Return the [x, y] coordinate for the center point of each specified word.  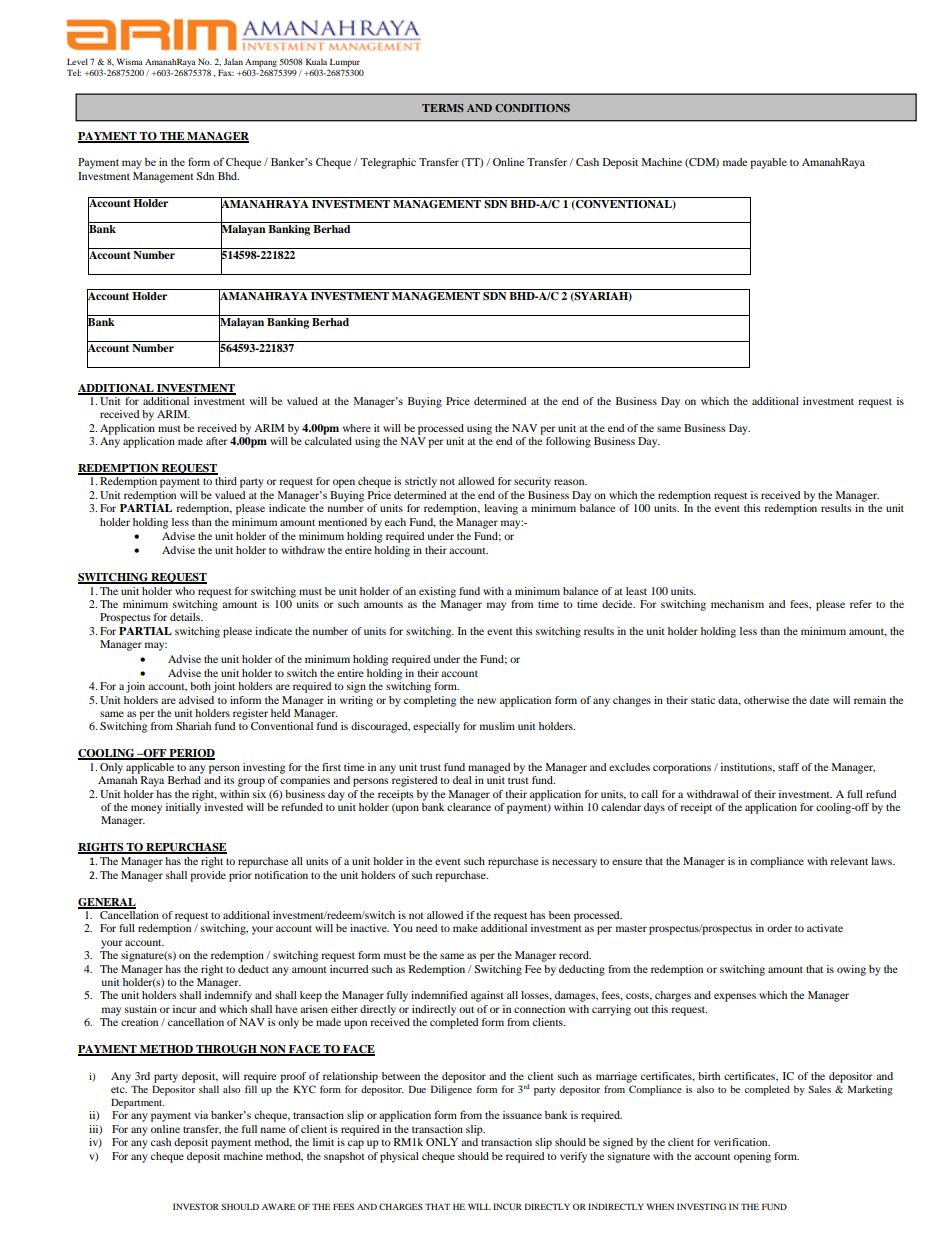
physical [399, 1157]
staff [788, 767]
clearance [469, 807]
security [532, 482]
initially [183, 808]
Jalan [233, 61]
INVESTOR [196, 1206]
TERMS [443, 108]
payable [768, 163]
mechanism [737, 604]
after [217, 441]
